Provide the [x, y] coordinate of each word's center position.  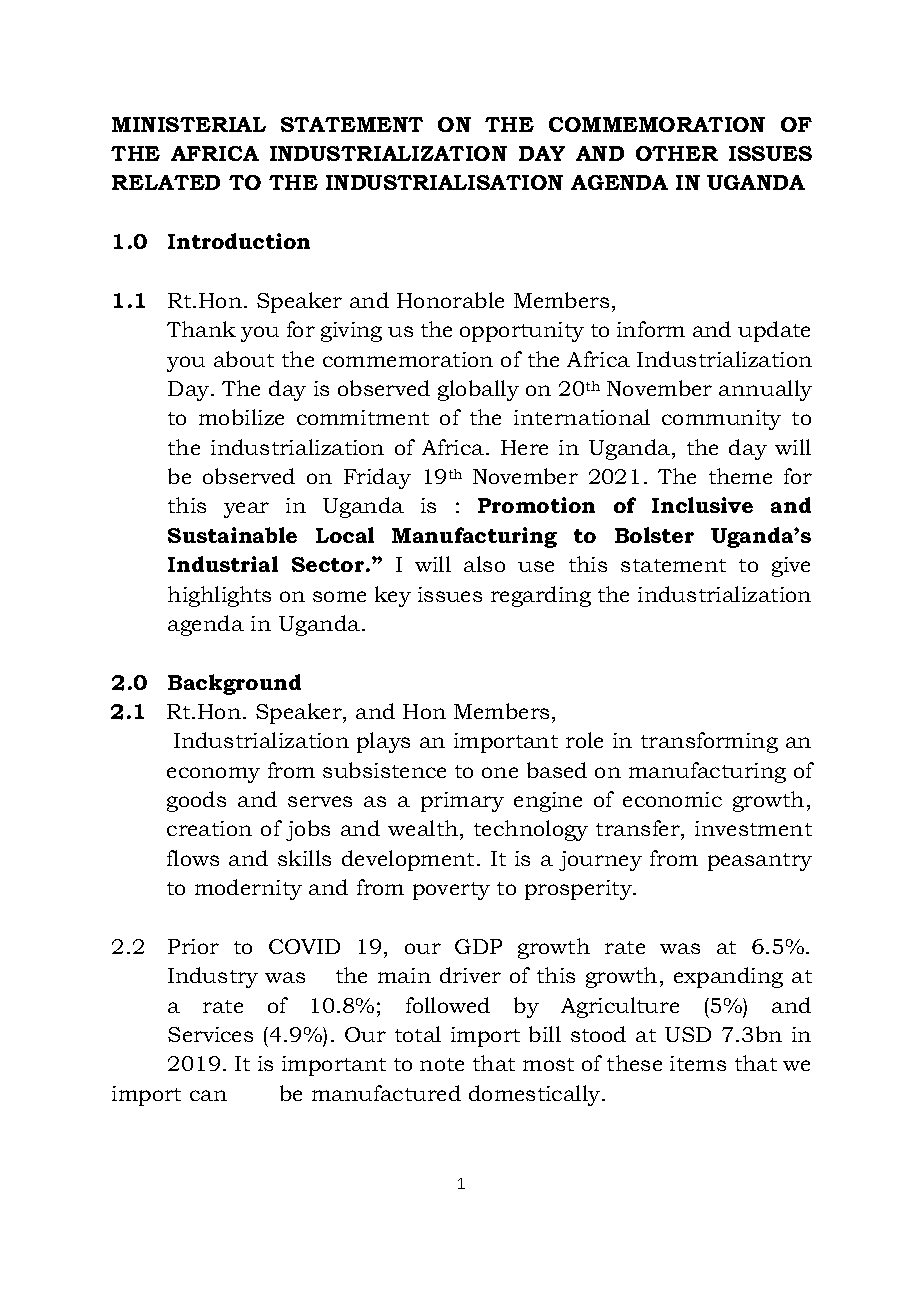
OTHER [677, 153]
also [484, 564]
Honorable [450, 300]
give [791, 567]
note [442, 1064]
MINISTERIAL [189, 124]
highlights [219, 596]
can [208, 1095]
